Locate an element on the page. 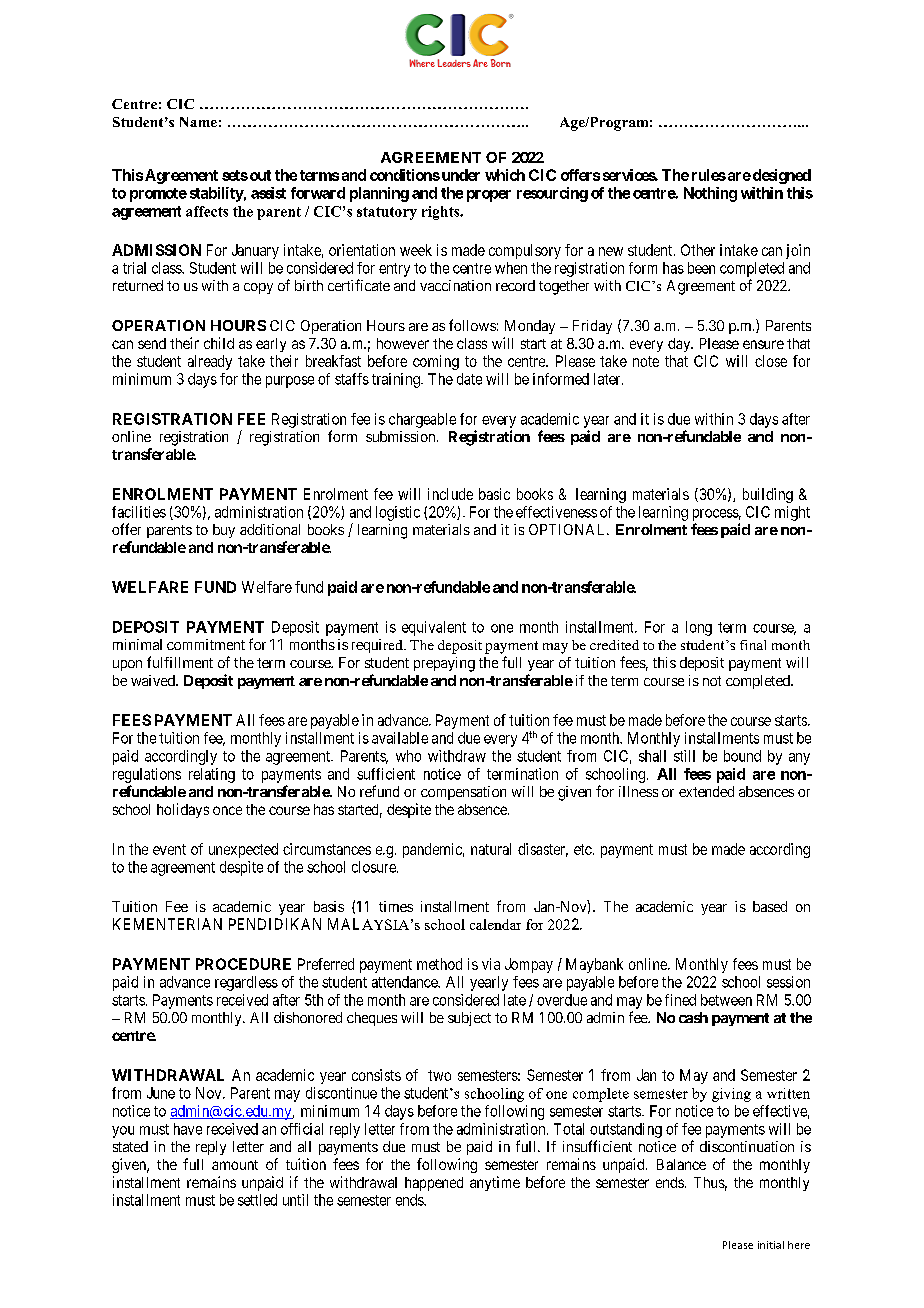 The image size is (924, 1308). PROCEDURE is located at coordinates (243, 964).
